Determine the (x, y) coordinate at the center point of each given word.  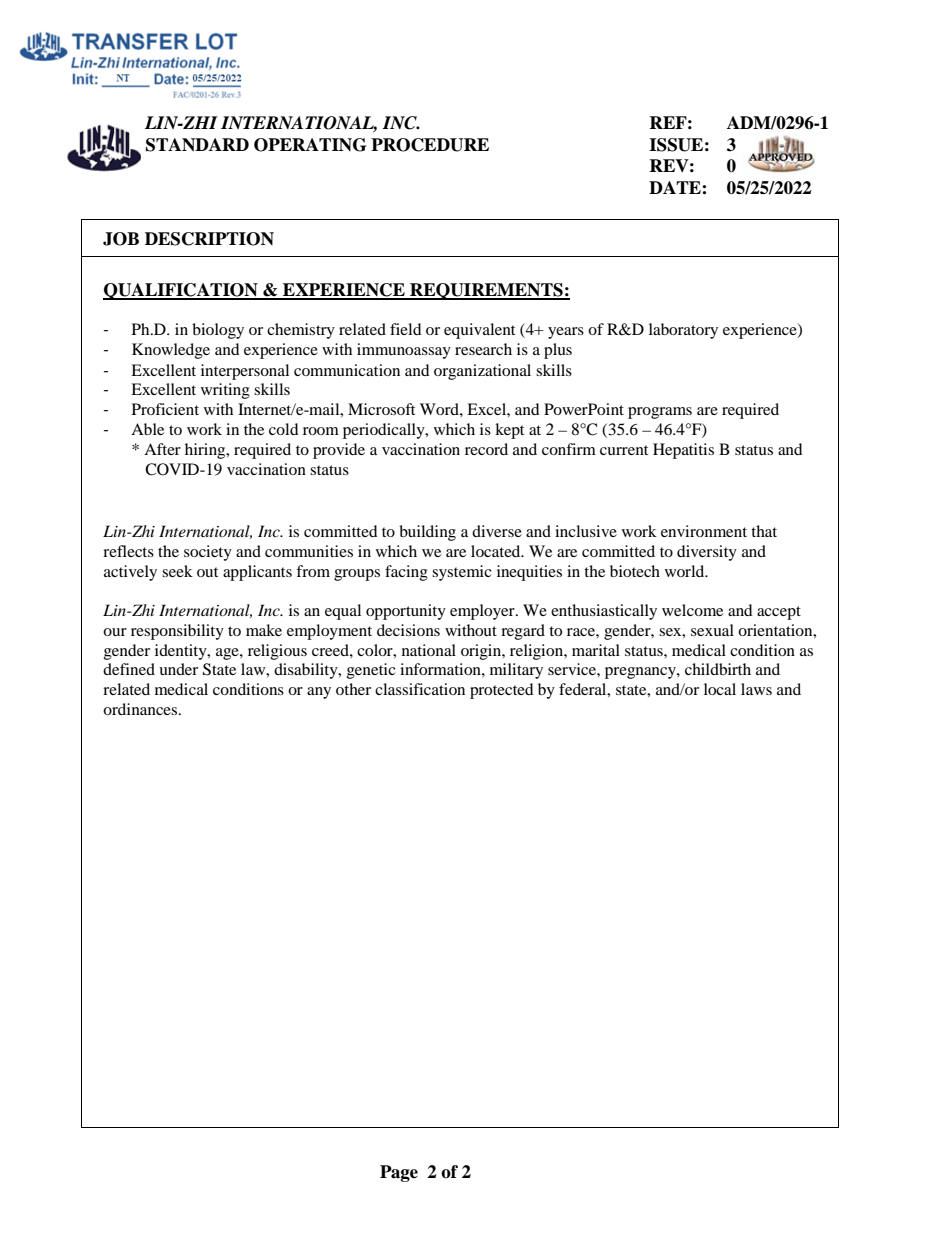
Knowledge (171, 351)
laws (756, 689)
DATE (676, 187)
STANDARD (197, 145)
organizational (482, 372)
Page (399, 1173)
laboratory (683, 331)
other (353, 689)
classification (420, 689)
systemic (462, 573)
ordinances (141, 709)
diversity (707, 553)
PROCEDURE (430, 145)
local (720, 689)
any (319, 693)
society (208, 553)
